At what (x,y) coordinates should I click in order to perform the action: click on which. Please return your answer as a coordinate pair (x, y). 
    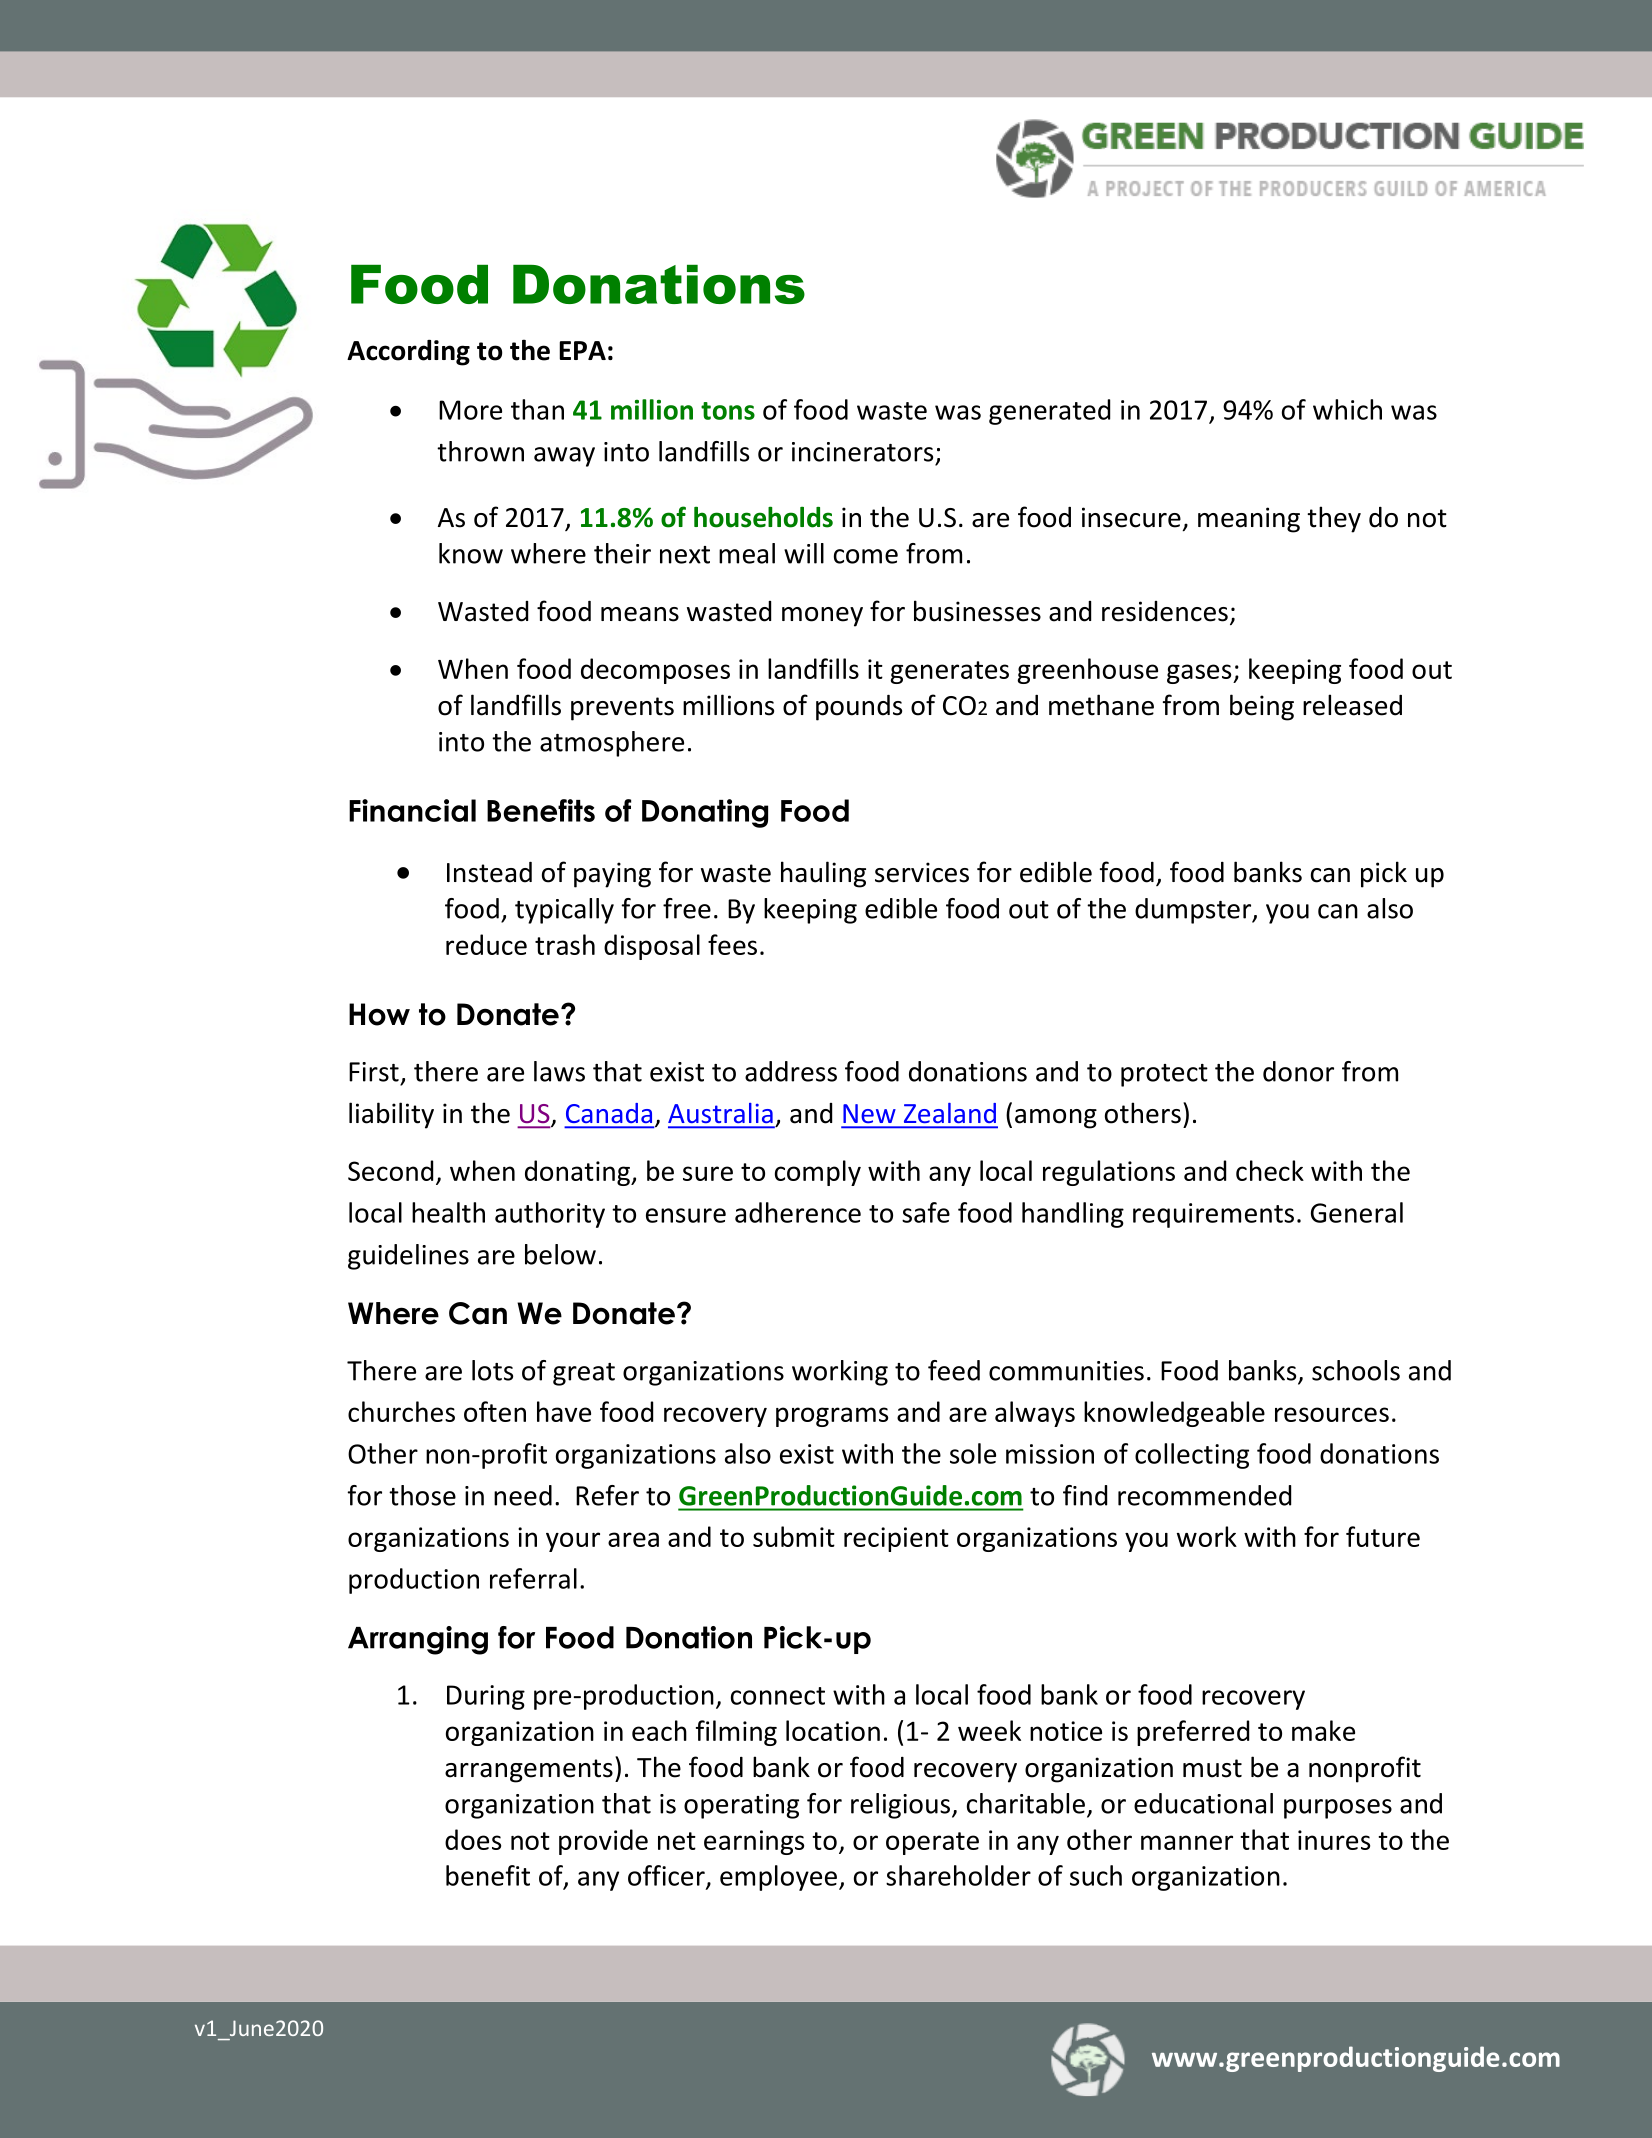
    Looking at the image, I should click on (1347, 409).
